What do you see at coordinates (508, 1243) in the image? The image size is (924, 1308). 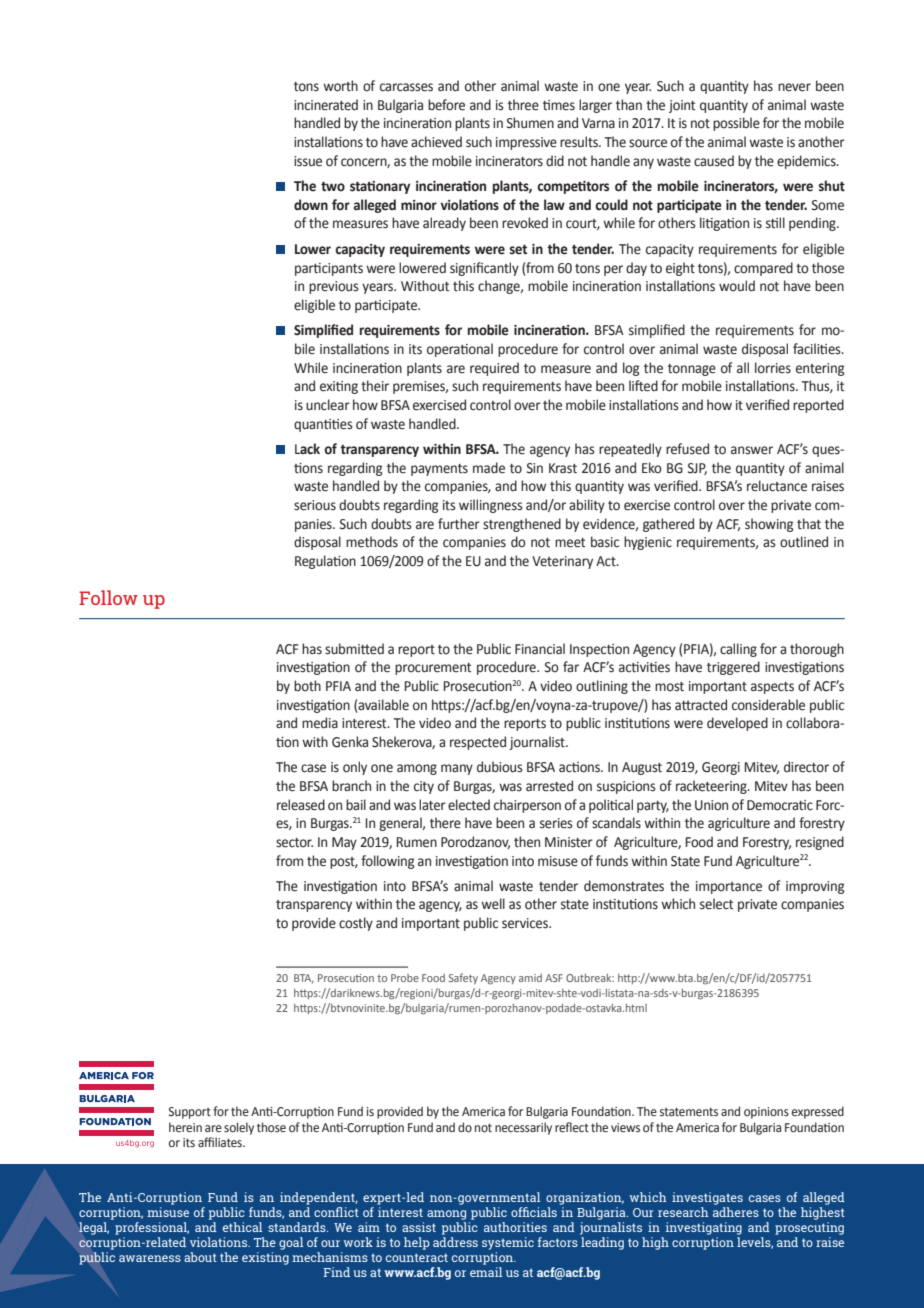 I see `systemic` at bounding box center [508, 1243].
